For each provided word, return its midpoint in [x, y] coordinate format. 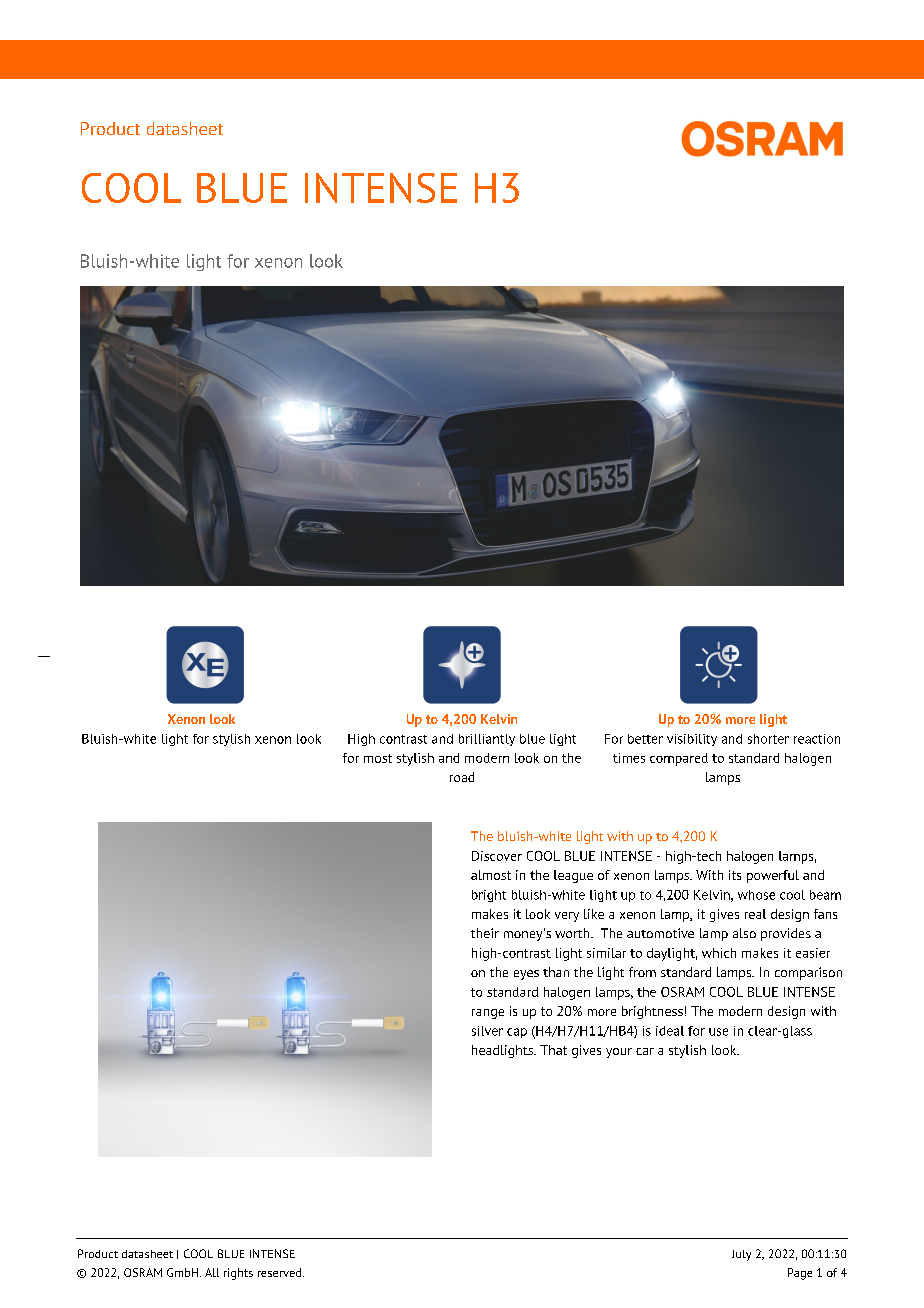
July [741, 1255]
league [573, 876]
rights [238, 1274]
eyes [526, 975]
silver [487, 1031]
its [735, 875]
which [719, 953]
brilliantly [487, 740]
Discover [497, 856]
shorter [768, 739]
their [485, 933]
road [462, 777]
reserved [281, 1272]
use [718, 1032]
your [619, 1053]
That [553, 1050]
